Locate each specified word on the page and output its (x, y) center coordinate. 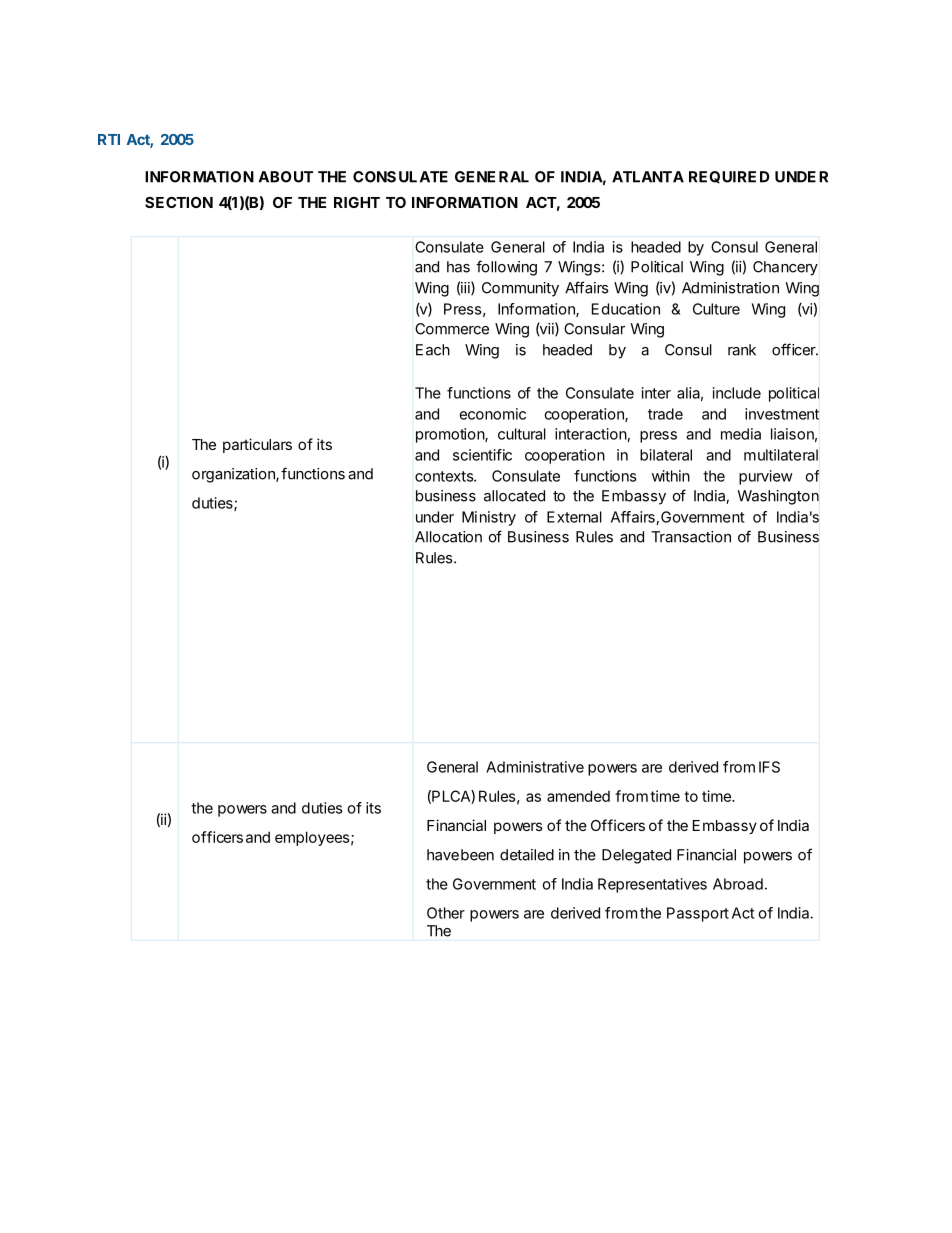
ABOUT (286, 177)
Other (446, 913)
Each (433, 350)
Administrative (535, 767)
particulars (257, 445)
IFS (769, 767)
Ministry (489, 518)
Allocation (448, 537)
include (737, 393)
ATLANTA (648, 177)
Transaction (691, 537)
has (458, 267)
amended (578, 796)
